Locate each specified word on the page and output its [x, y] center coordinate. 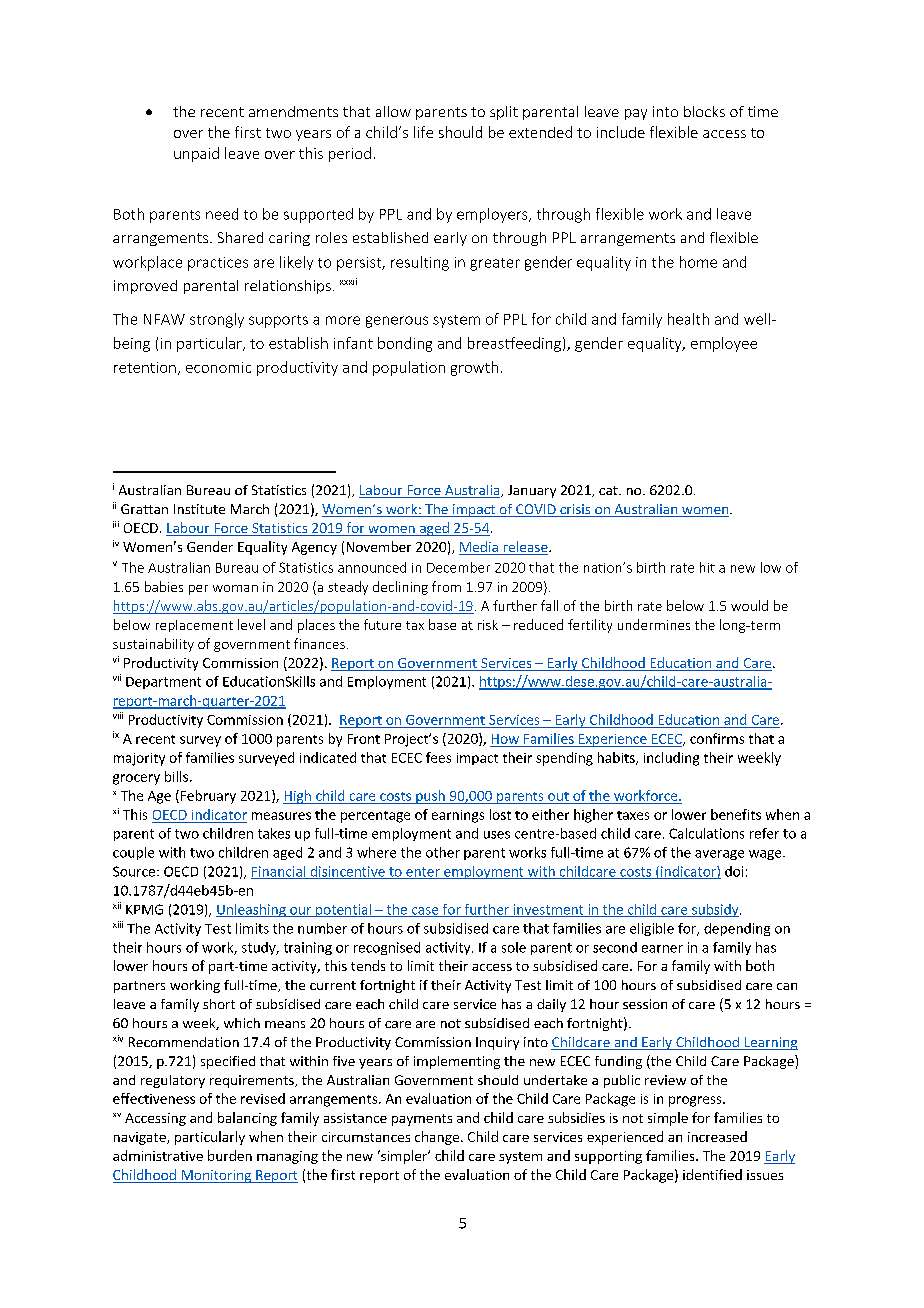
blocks [704, 111]
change [437, 1138]
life [423, 132]
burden [230, 1155]
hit [707, 567]
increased [717, 1136]
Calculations [706, 833]
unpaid [196, 154]
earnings [458, 816]
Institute [199, 509]
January [532, 491]
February [208, 797]
